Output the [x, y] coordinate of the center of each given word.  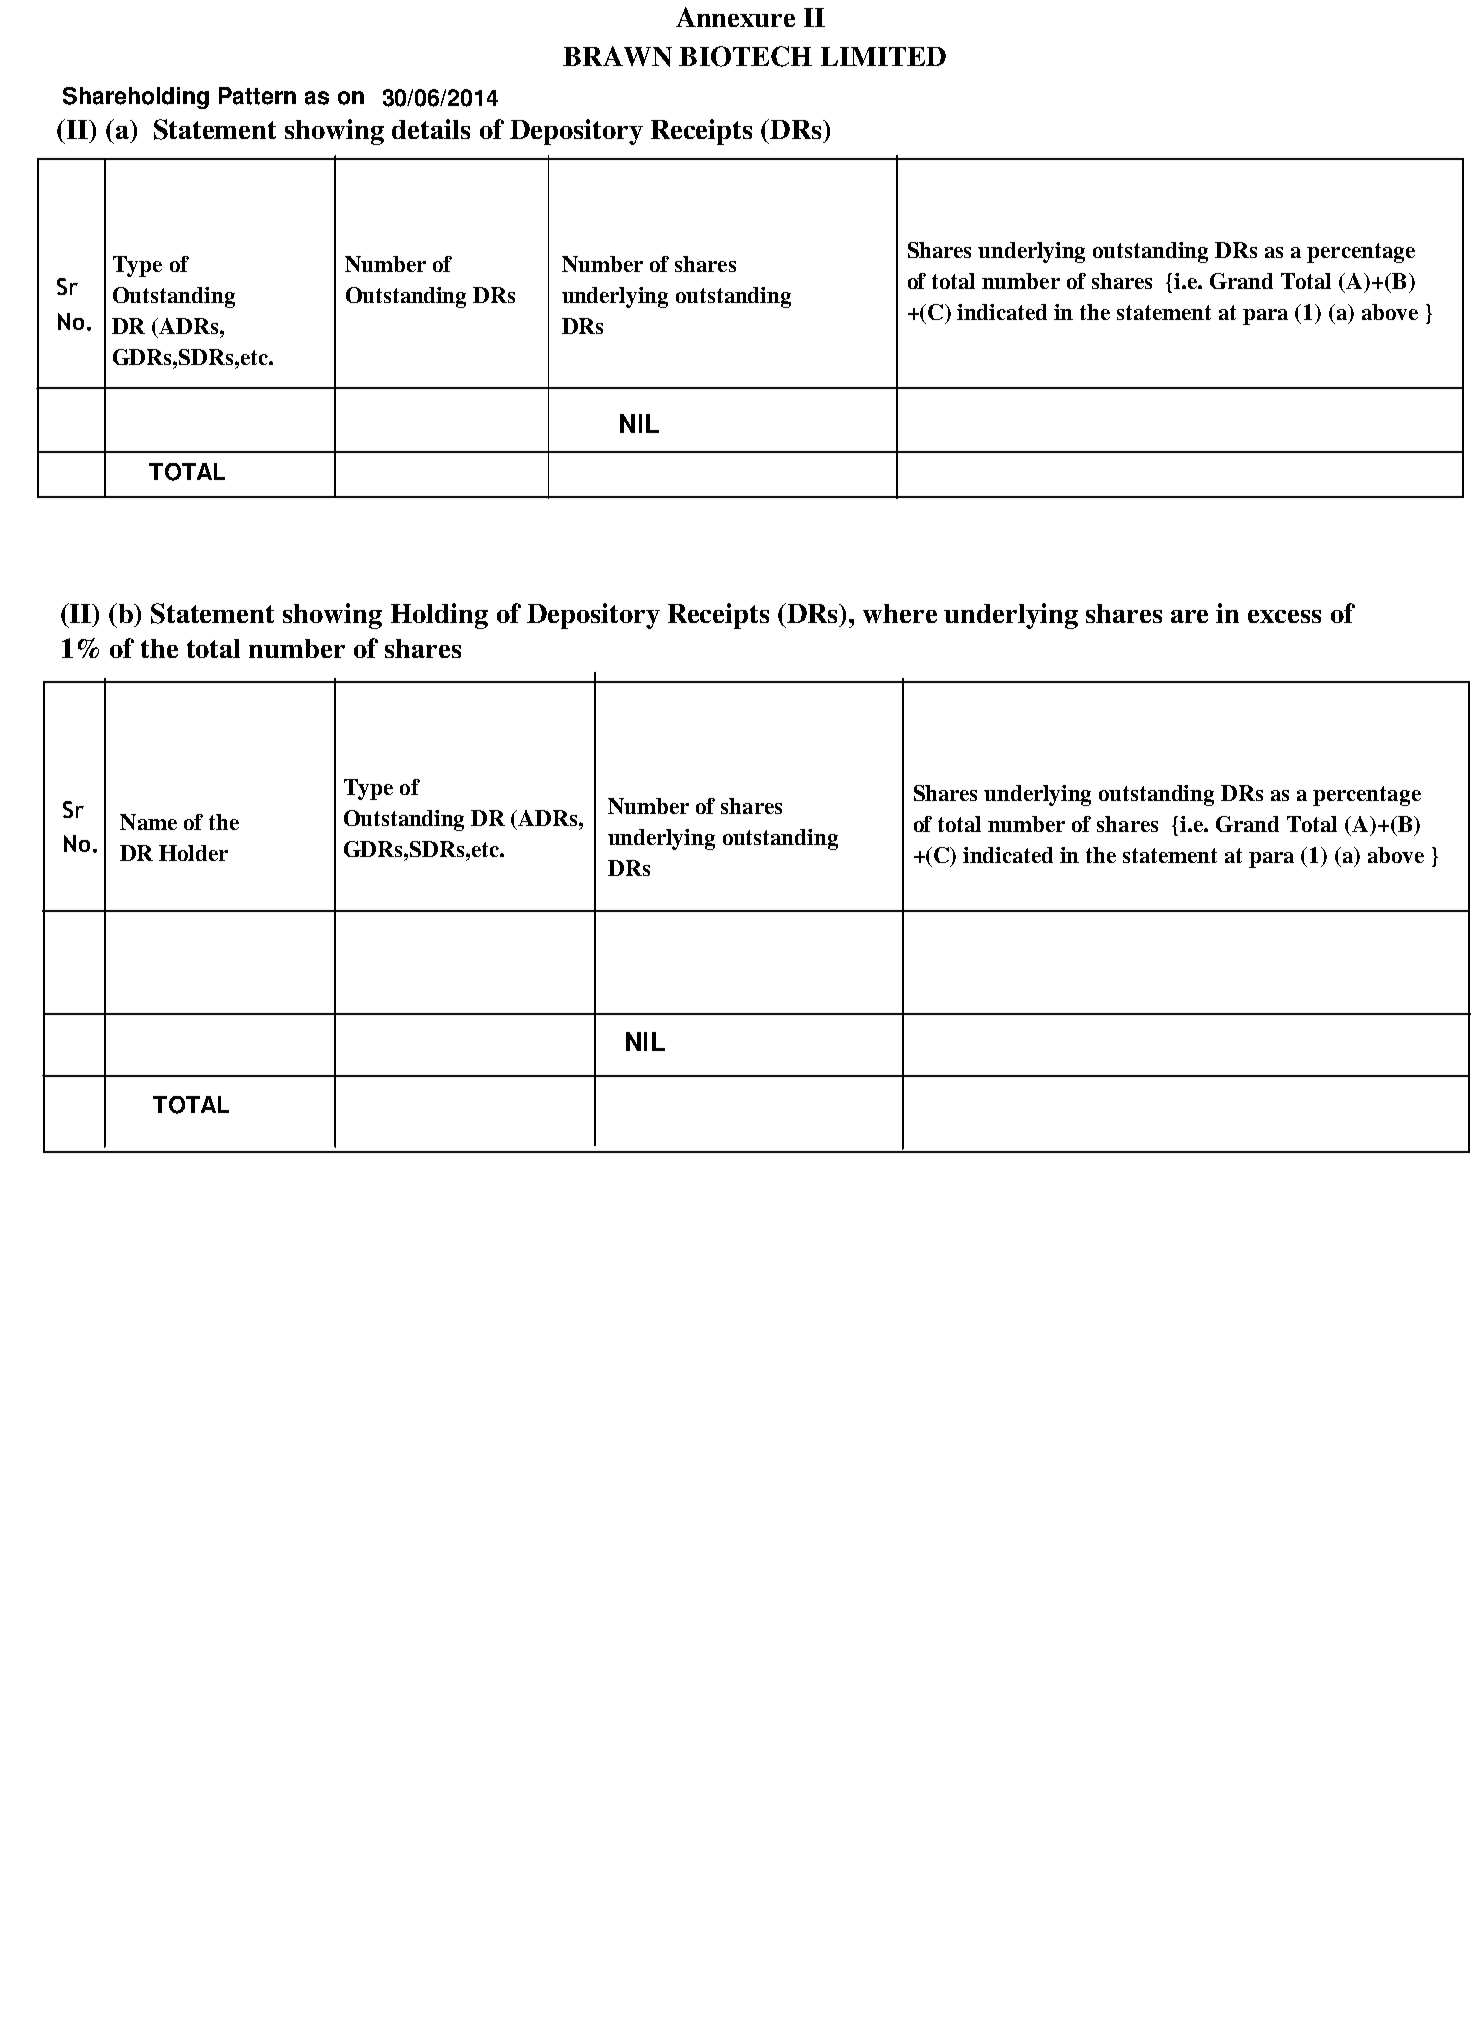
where [900, 613]
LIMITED [883, 56]
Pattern [257, 96]
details [431, 129]
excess [1284, 616]
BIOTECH [745, 56]
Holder [193, 853]
